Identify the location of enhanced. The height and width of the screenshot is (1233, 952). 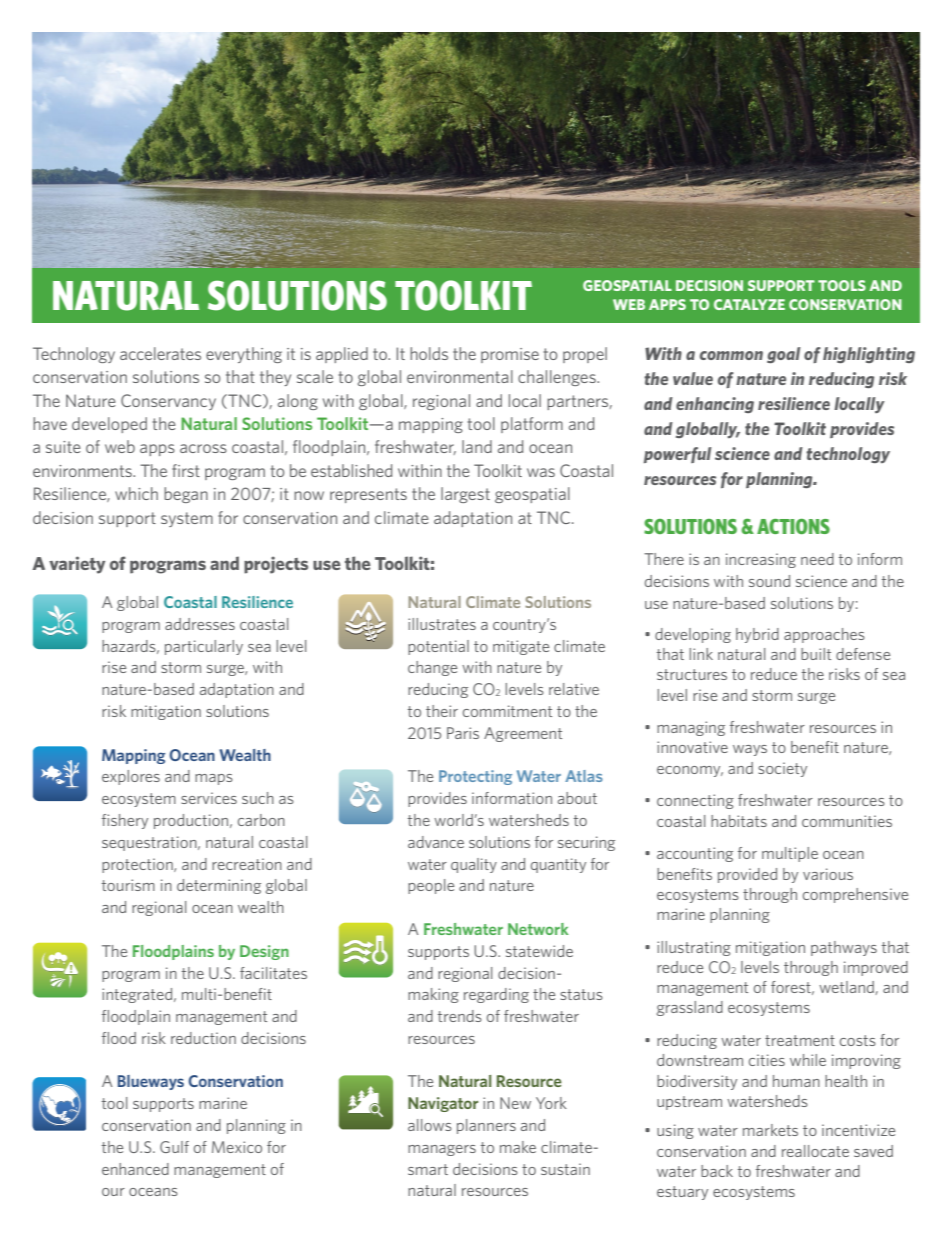
(135, 1169).
